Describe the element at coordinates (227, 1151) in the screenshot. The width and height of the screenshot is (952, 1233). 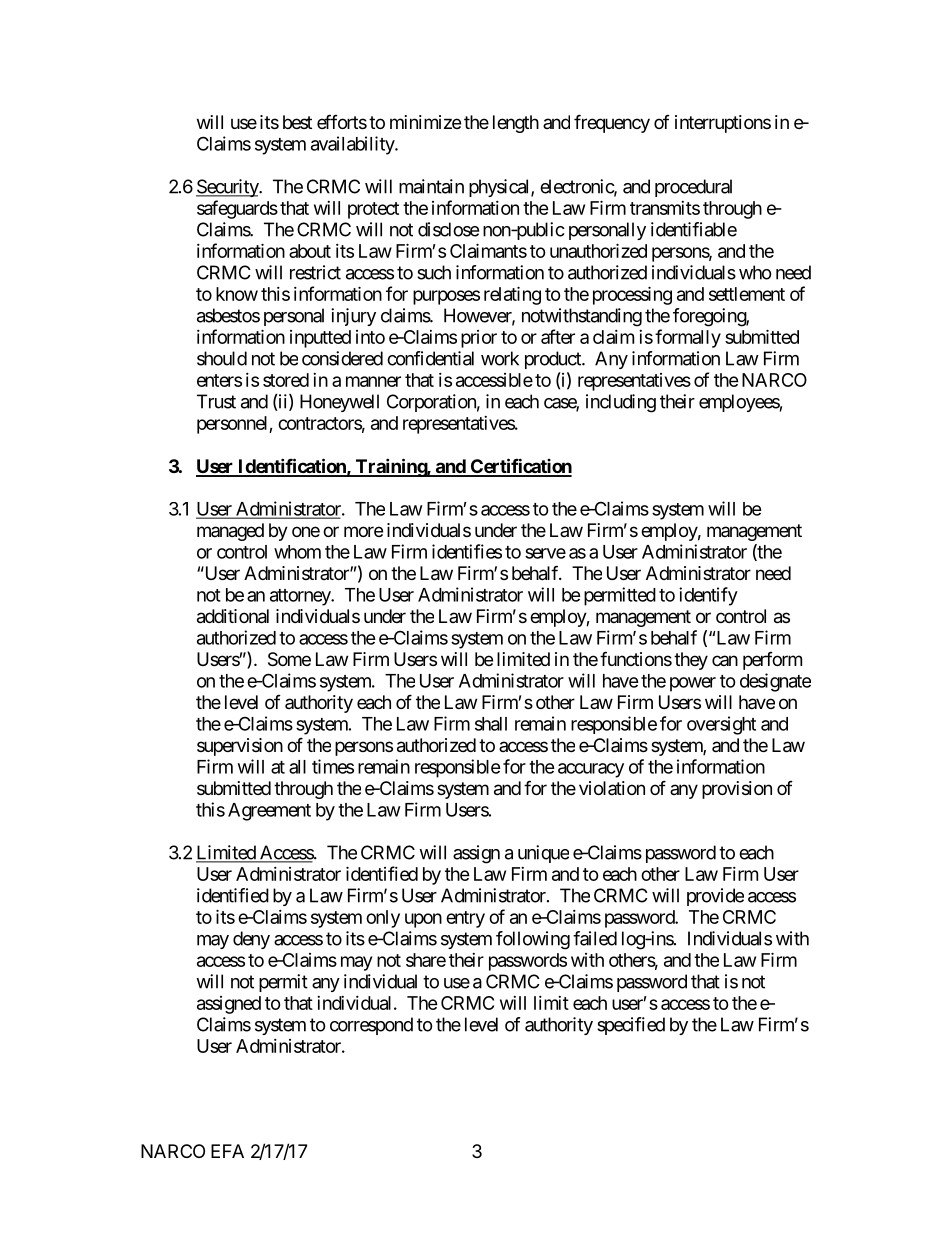
I see `EFA` at that location.
